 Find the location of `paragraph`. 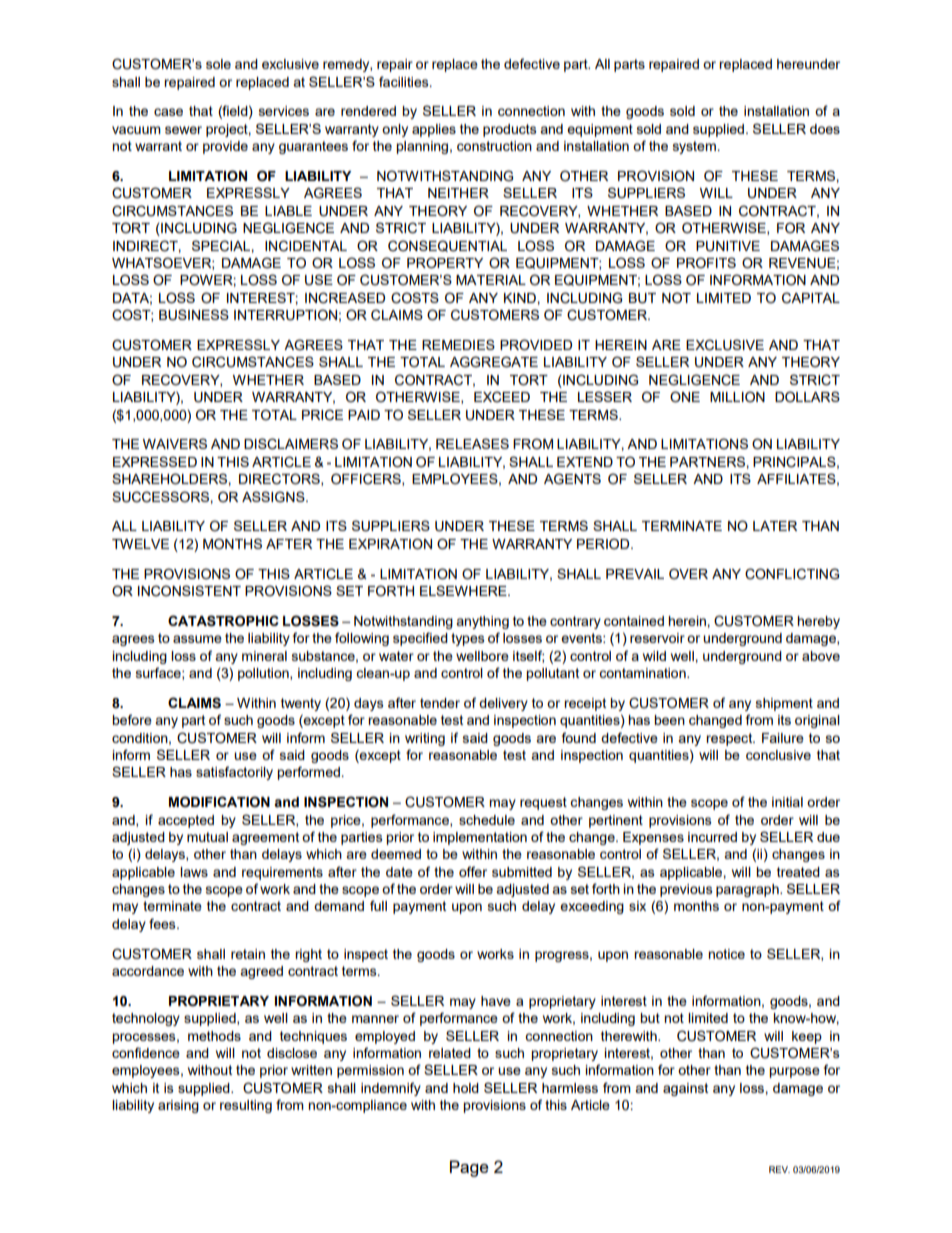

paragraph is located at coordinates (748, 890).
